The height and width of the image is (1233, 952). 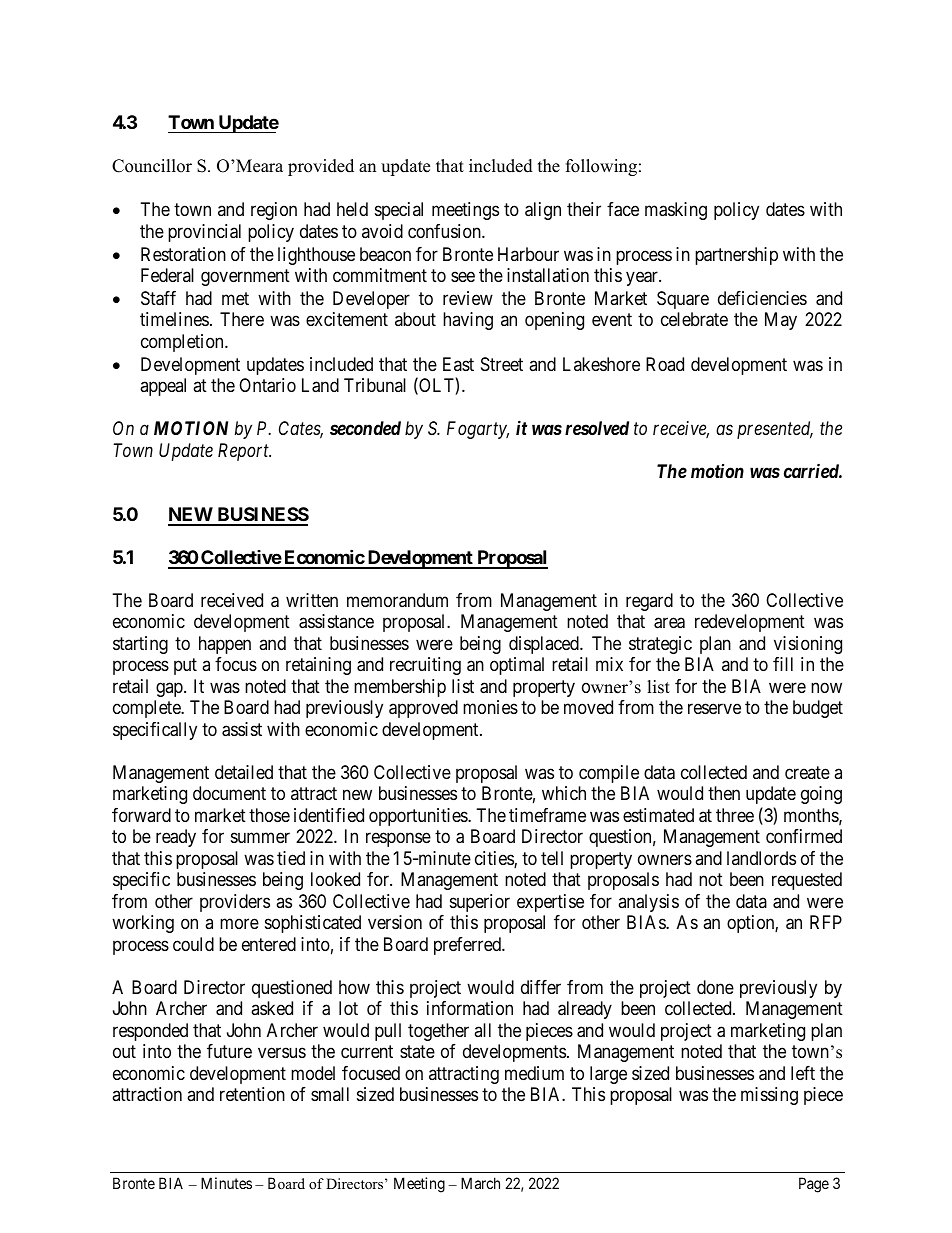 What do you see at coordinates (244, 452) in the image?
I see `Report` at bounding box center [244, 452].
